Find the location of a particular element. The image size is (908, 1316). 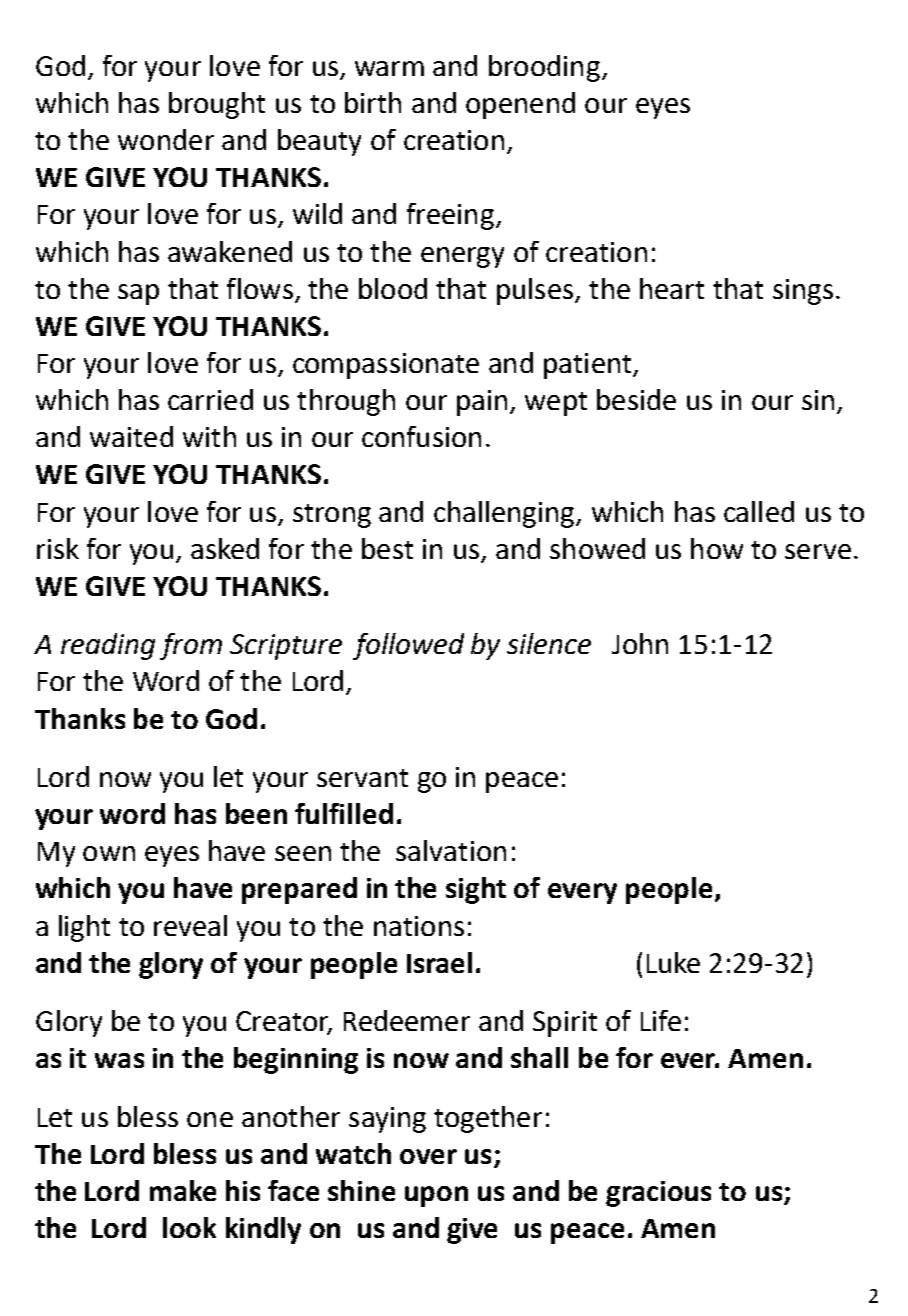

make is located at coordinates (183, 1190).
